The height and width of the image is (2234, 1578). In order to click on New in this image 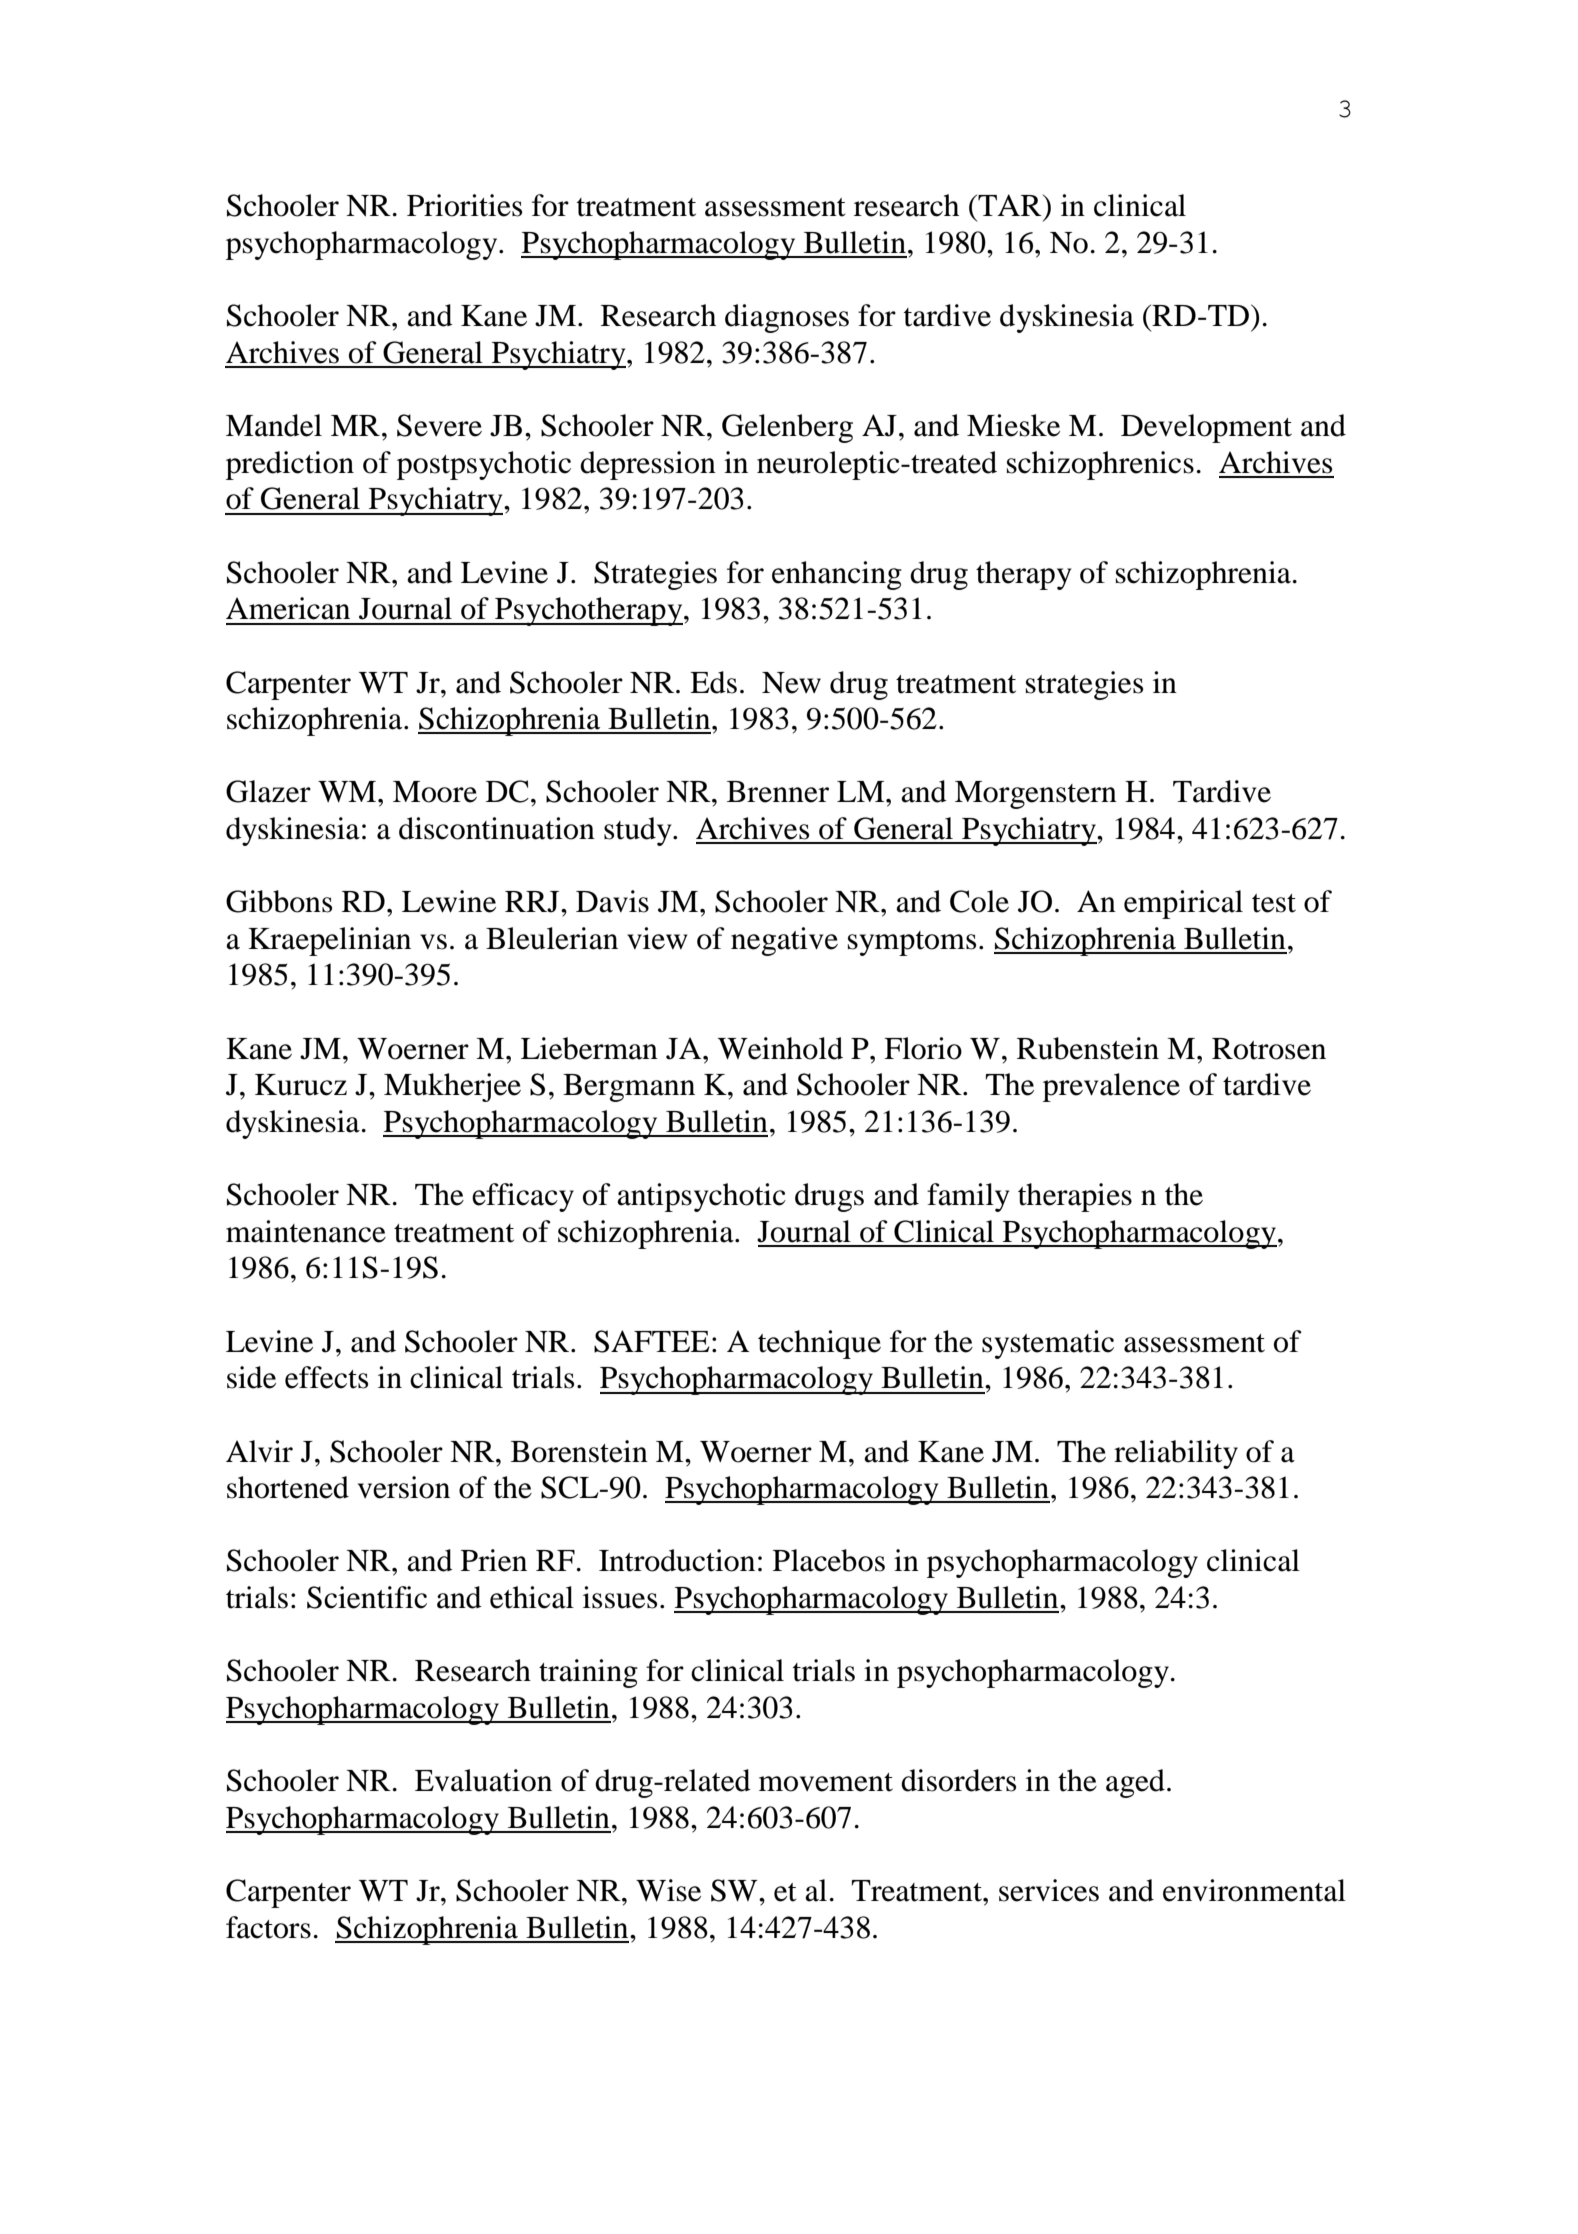, I will do `click(791, 683)`.
